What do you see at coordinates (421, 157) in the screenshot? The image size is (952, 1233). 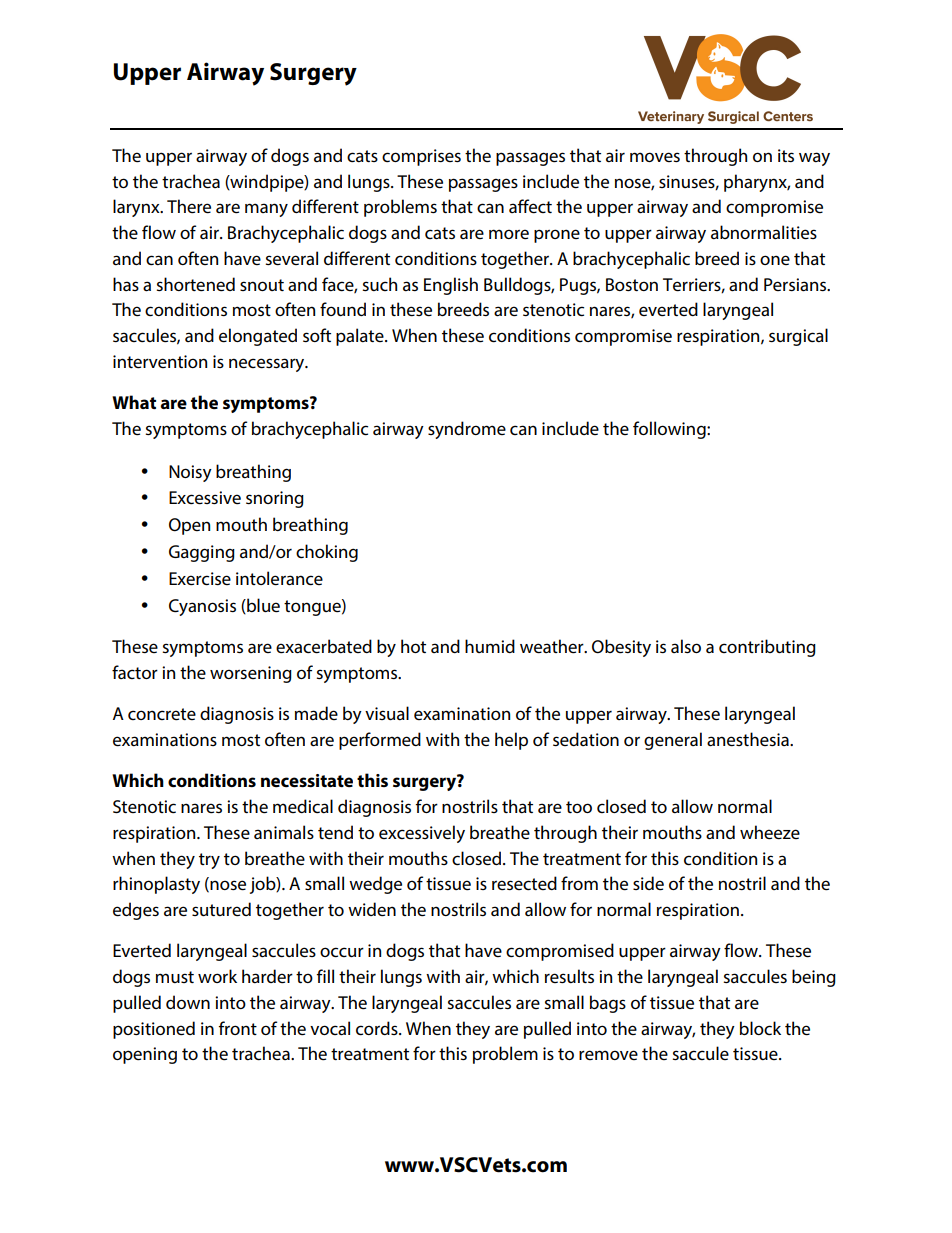 I see `comprises` at bounding box center [421, 157].
